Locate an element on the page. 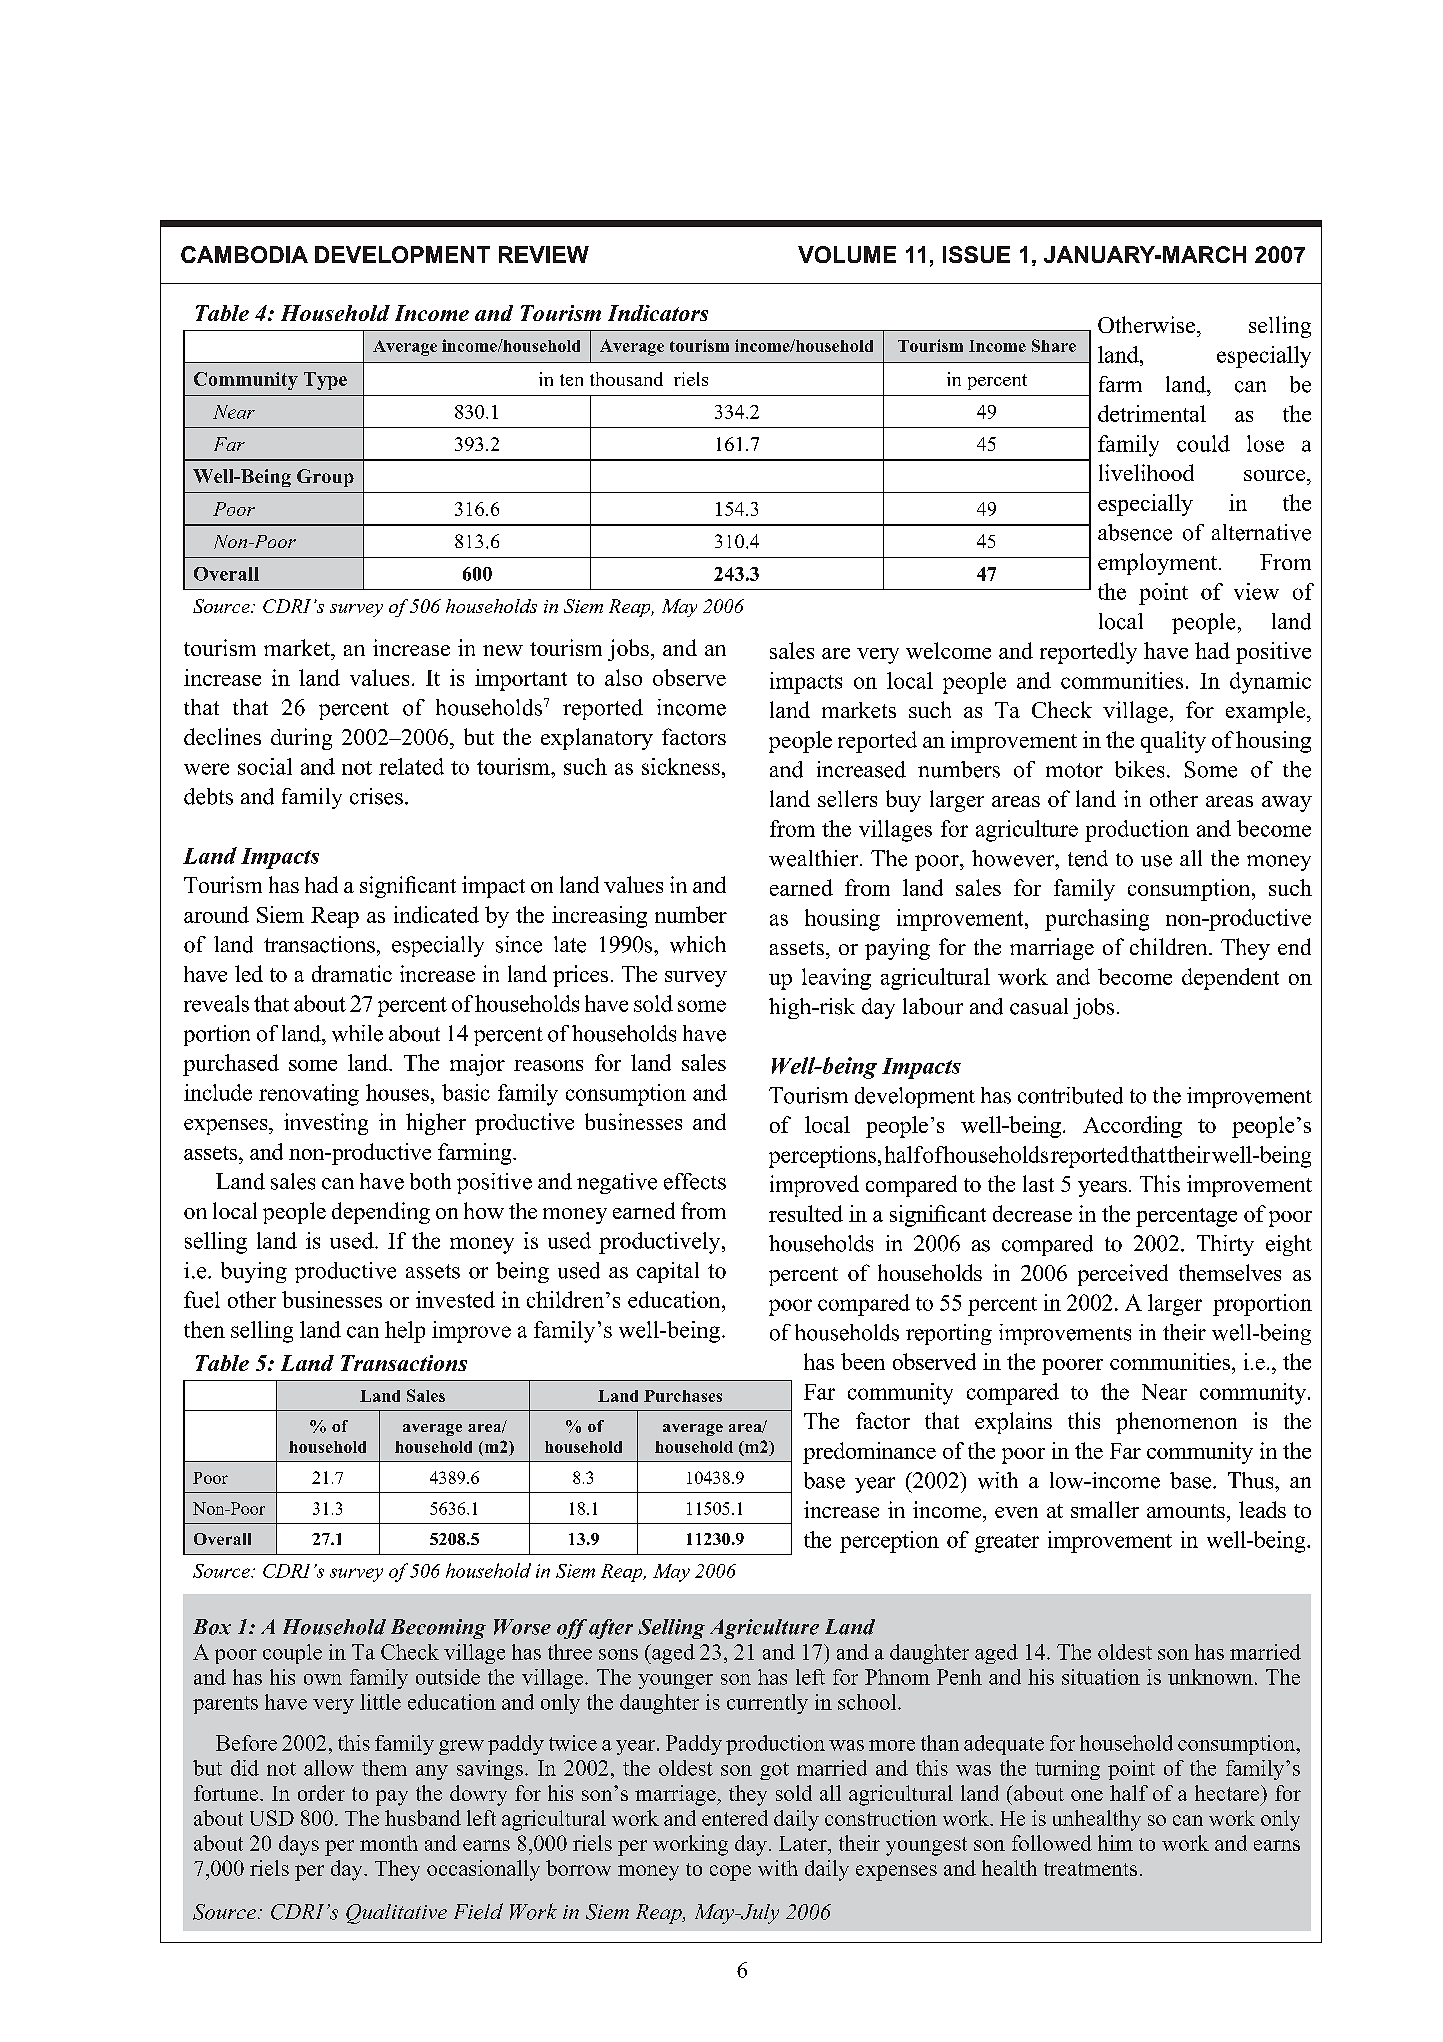 The width and height of the page is (1443, 2042). values is located at coordinates (379, 677).
